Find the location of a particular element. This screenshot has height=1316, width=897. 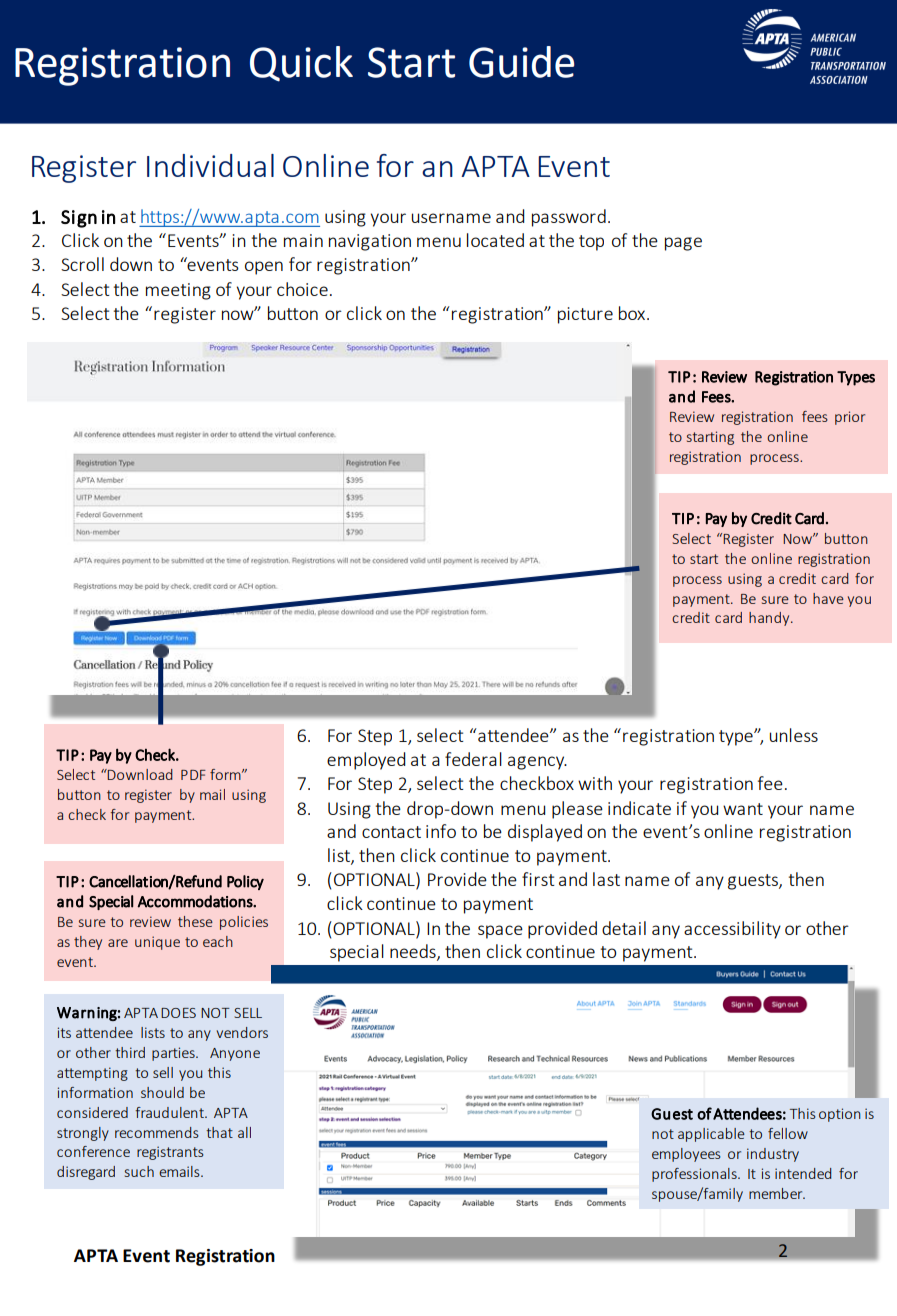

PDF is located at coordinates (193, 775).
